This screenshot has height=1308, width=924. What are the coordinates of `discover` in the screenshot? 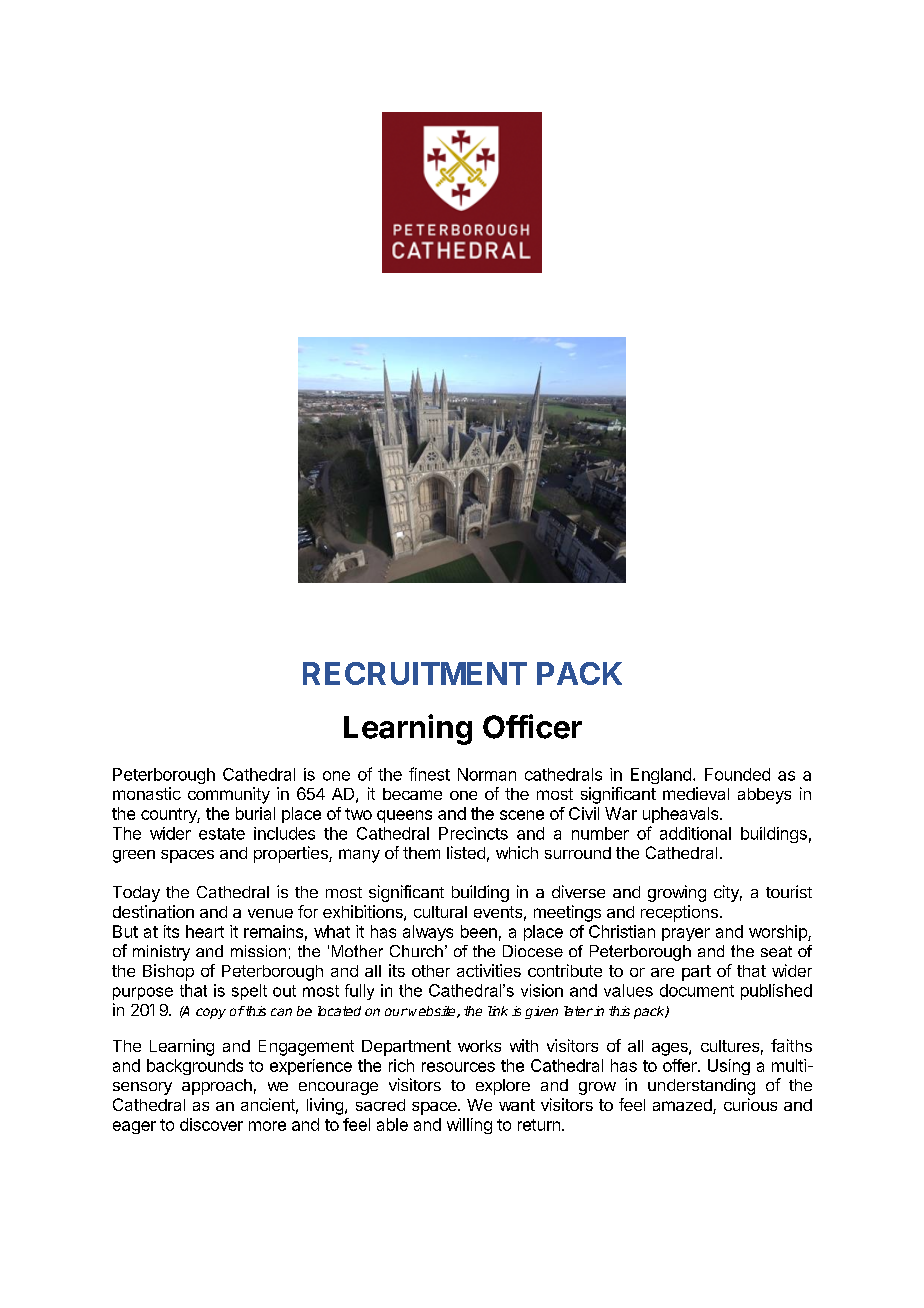 It's located at (211, 1124).
